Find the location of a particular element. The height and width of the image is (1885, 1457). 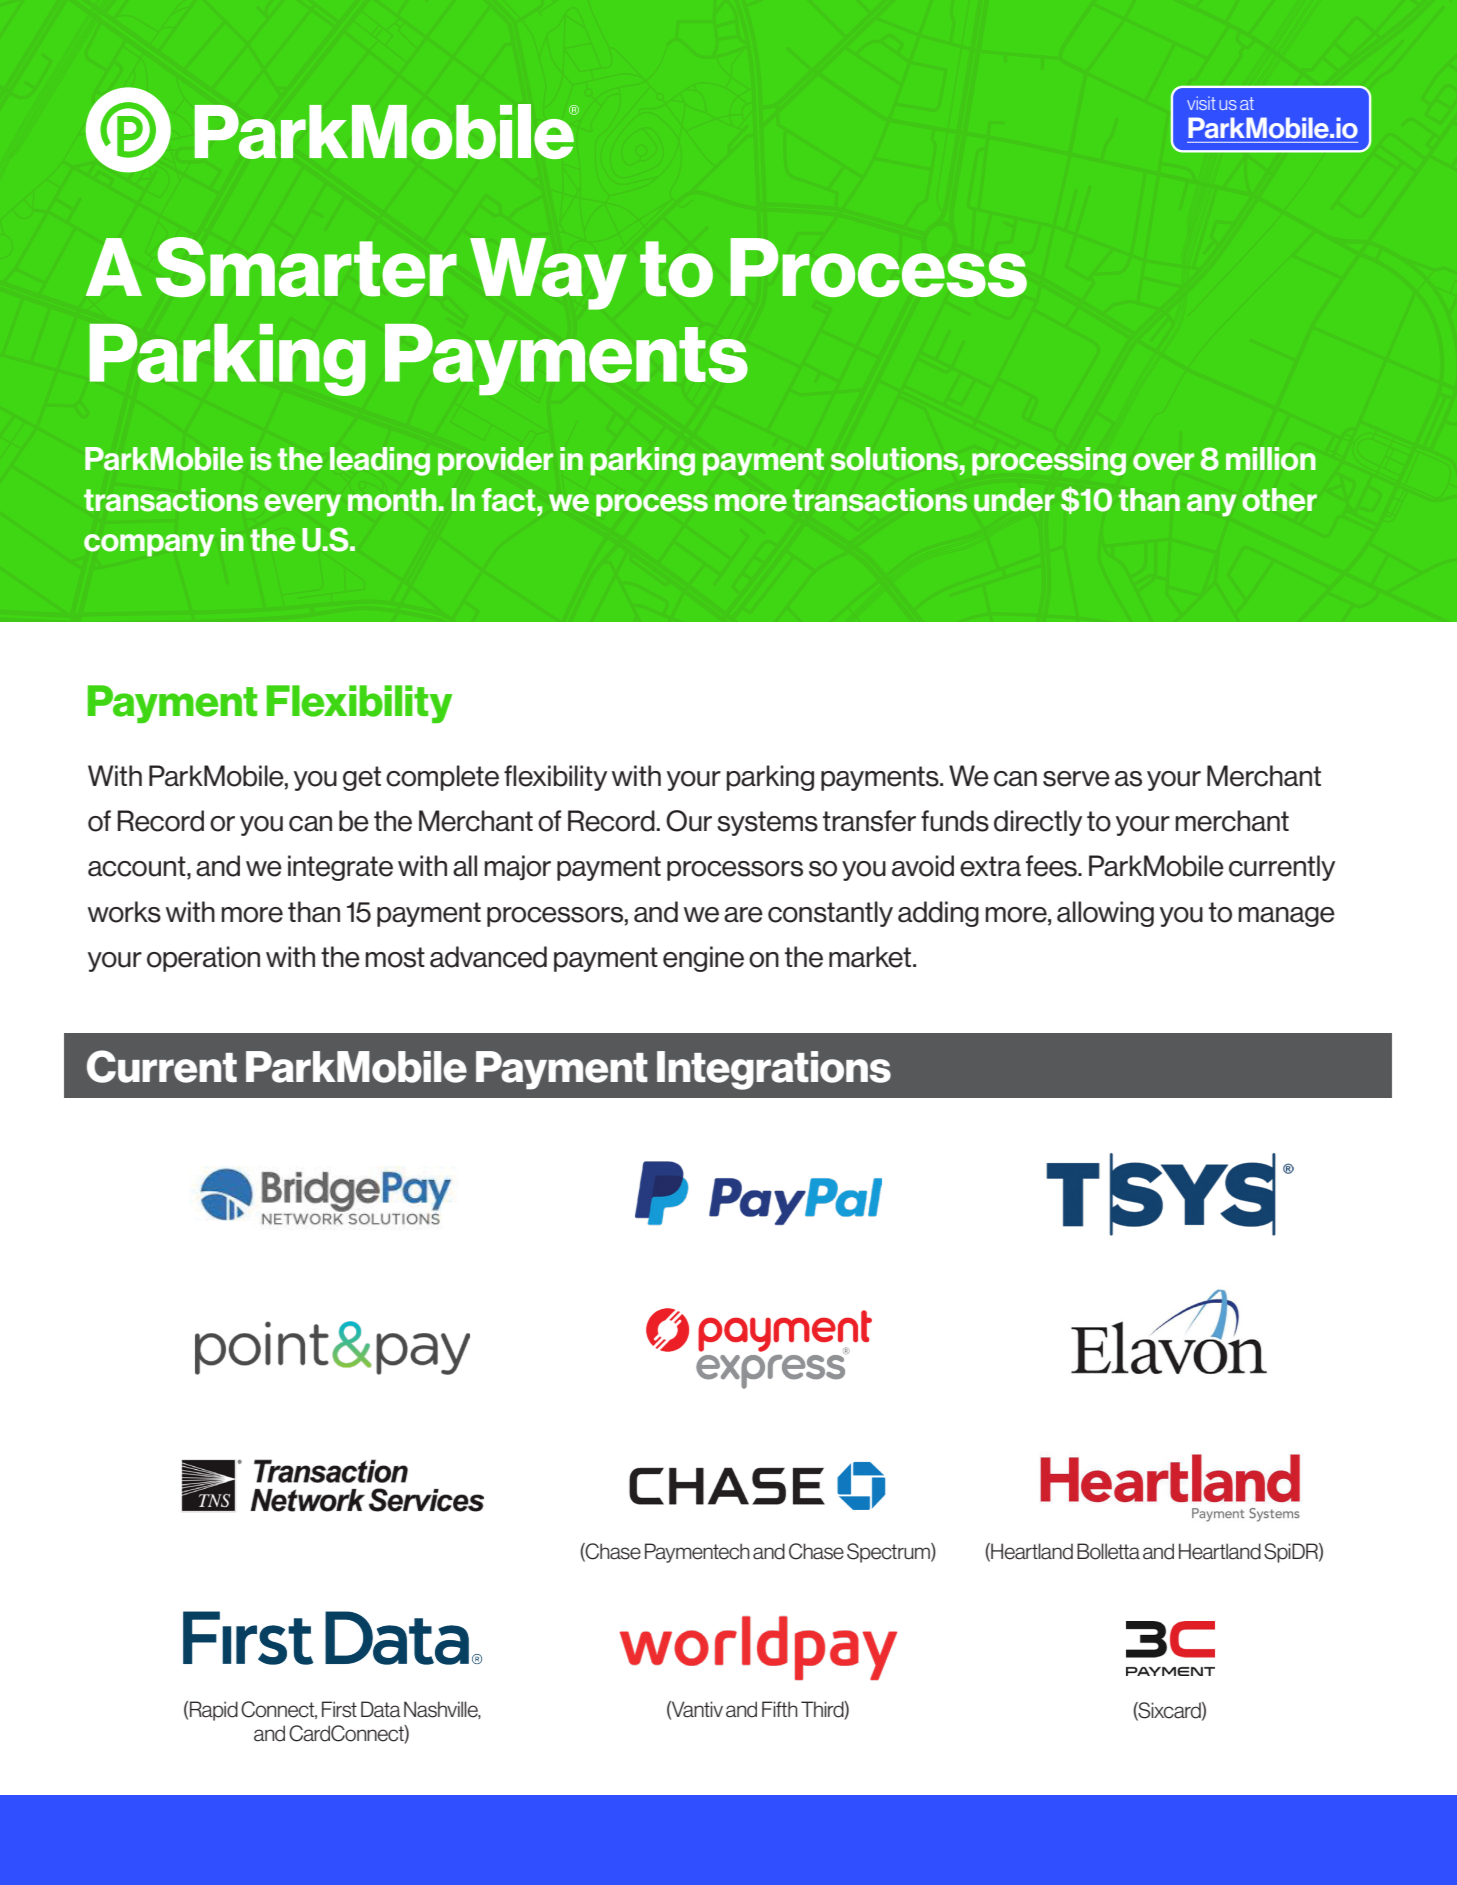

get is located at coordinates (362, 778).
